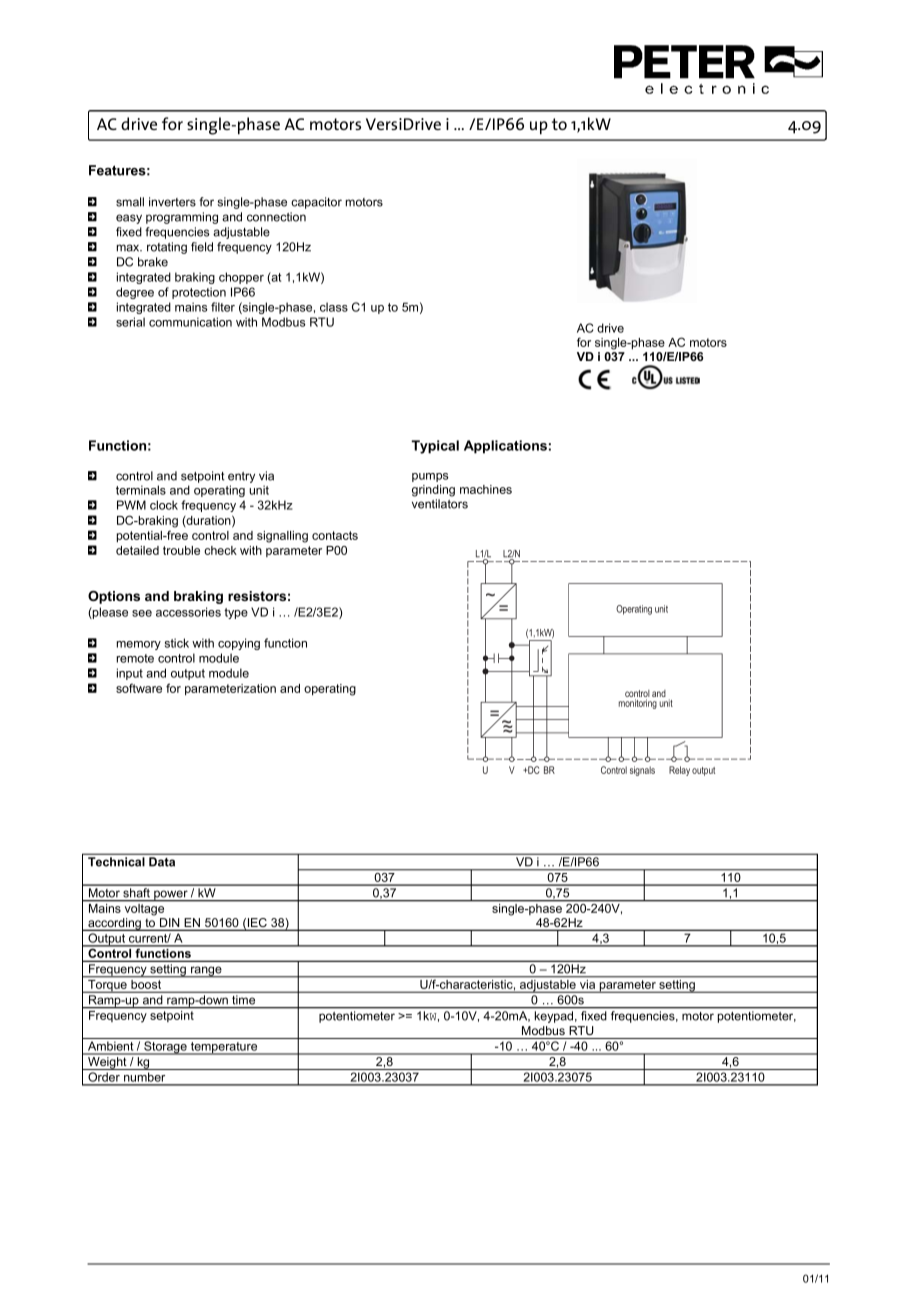  What do you see at coordinates (316, 203) in the screenshot?
I see `capacitor` at bounding box center [316, 203].
